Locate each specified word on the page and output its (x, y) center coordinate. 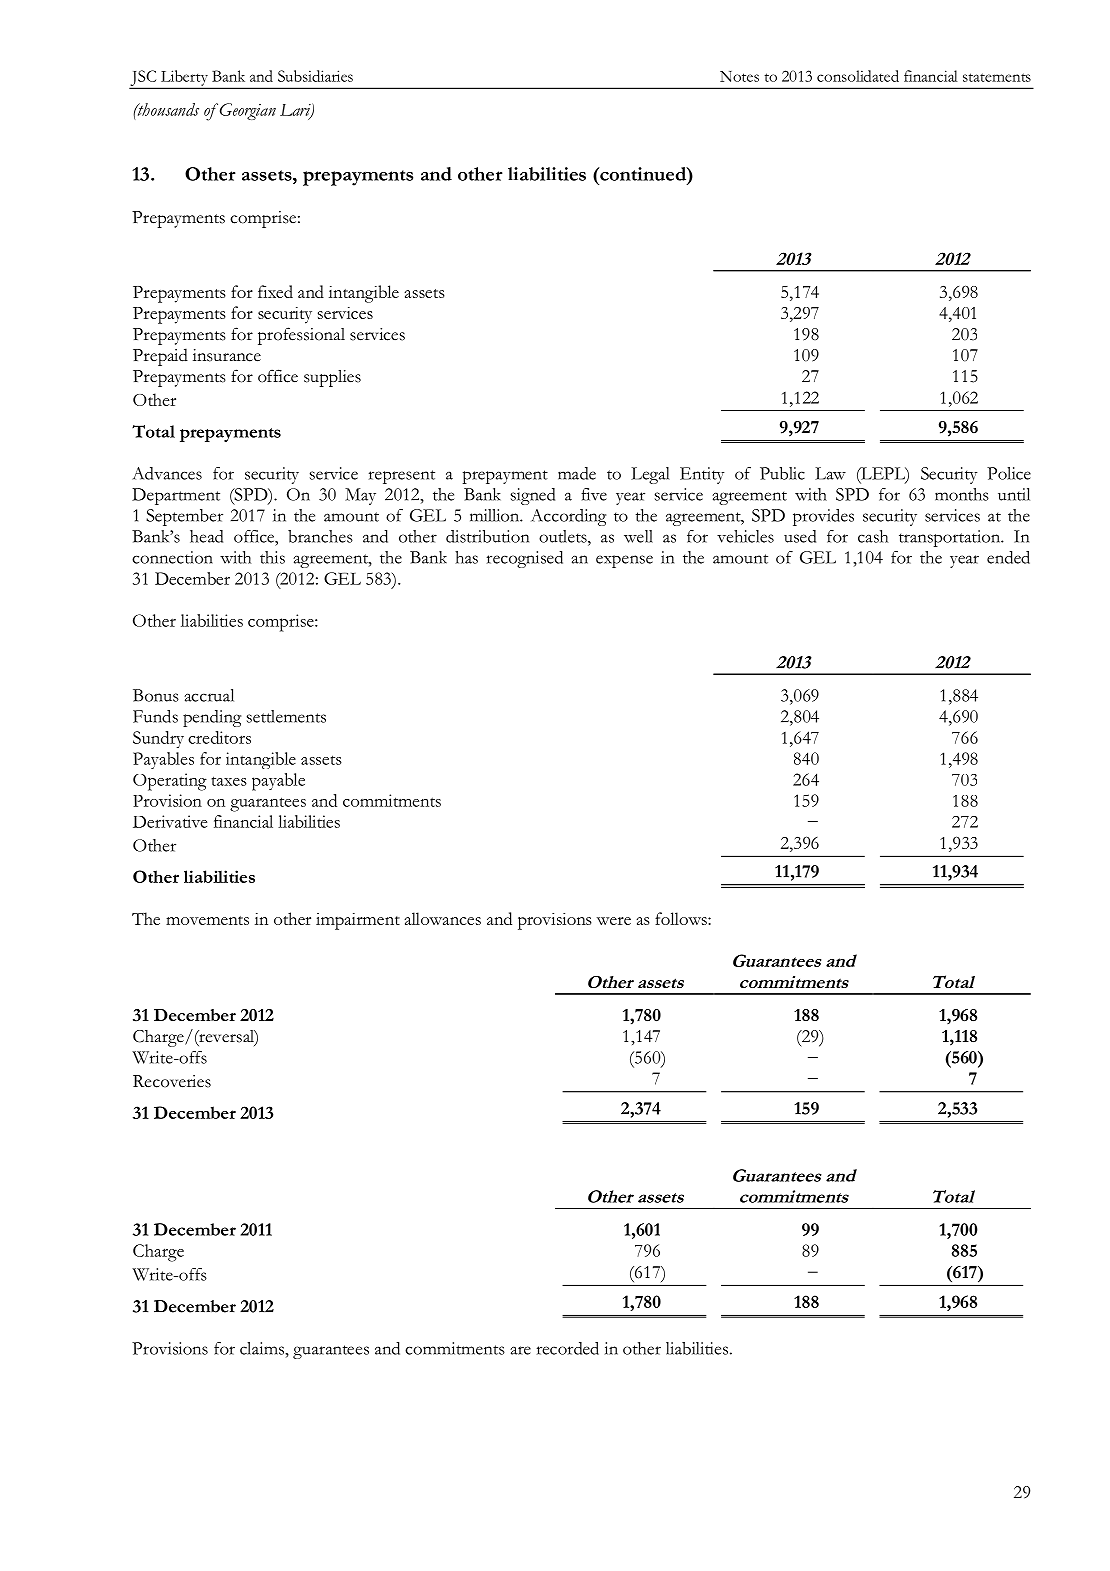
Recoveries (172, 1081)
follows (682, 918)
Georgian (246, 111)
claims (263, 1348)
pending (212, 718)
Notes (739, 76)
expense (624, 561)
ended (1008, 557)
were (614, 921)
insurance (227, 355)
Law (830, 473)
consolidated (858, 76)
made (577, 473)
